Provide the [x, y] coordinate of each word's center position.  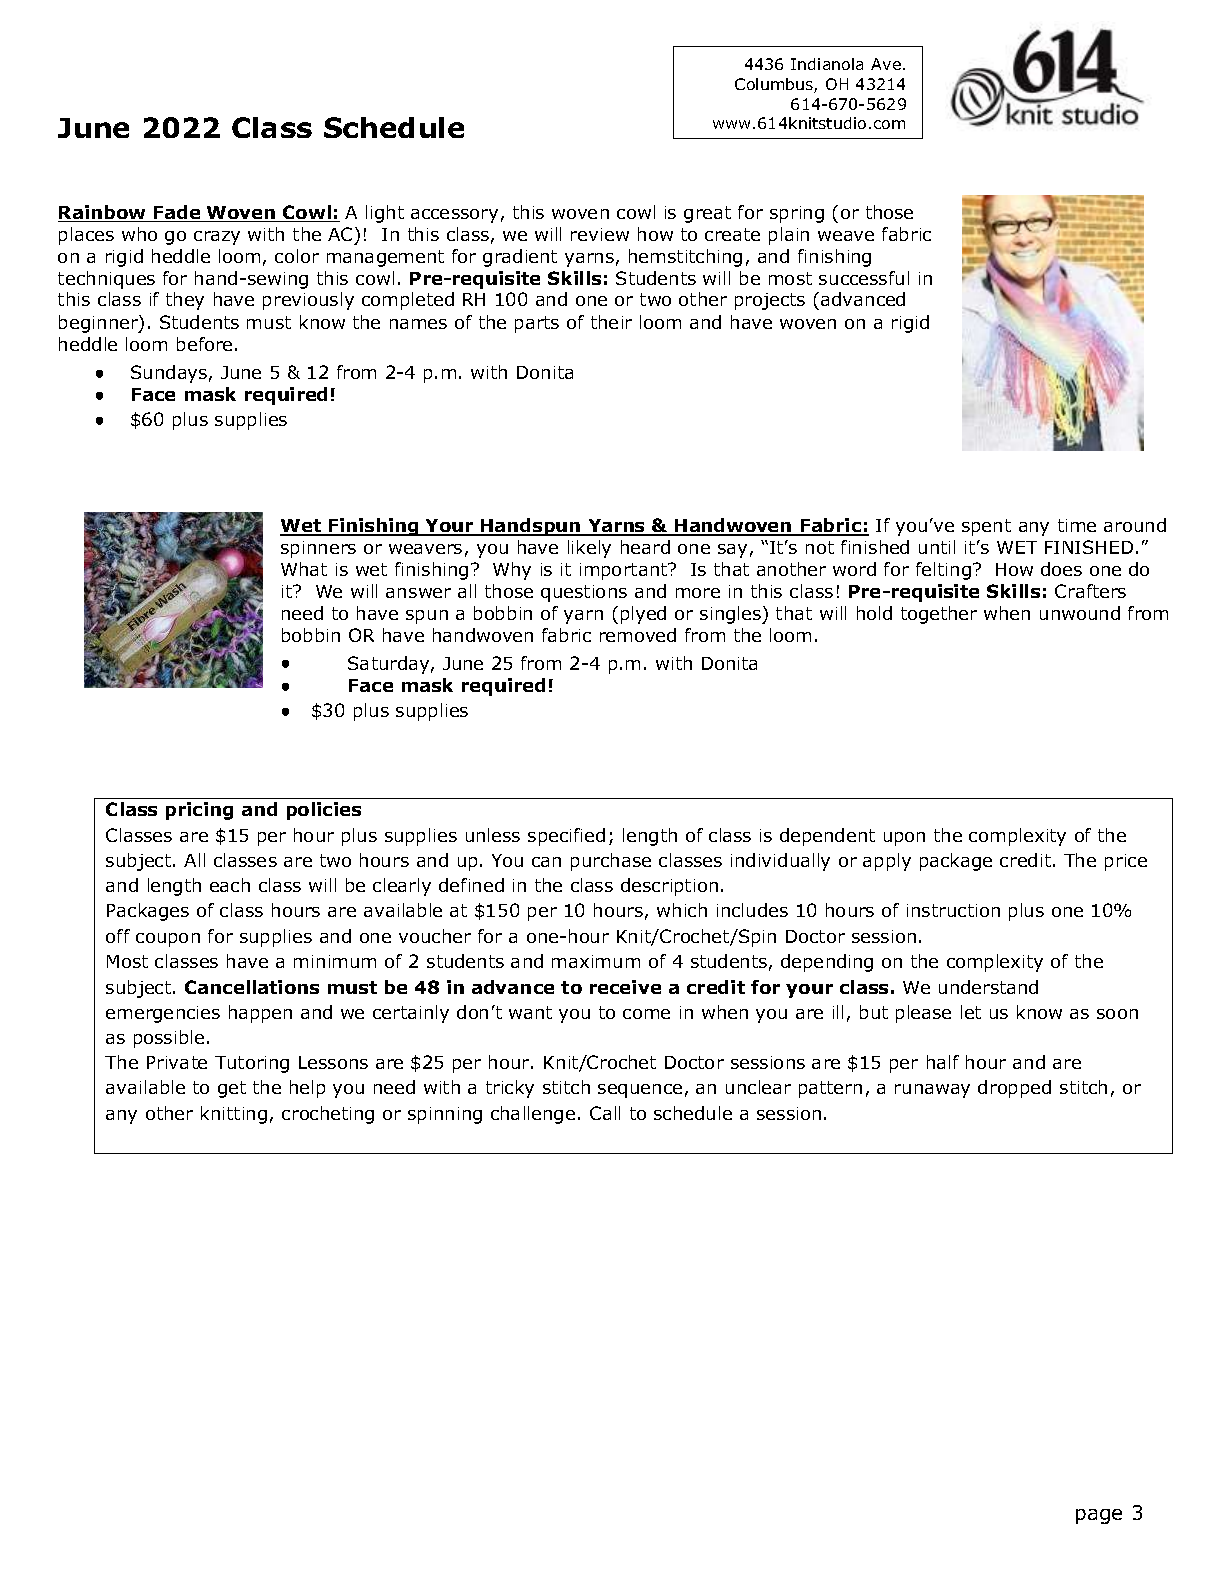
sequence [640, 1091]
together [939, 615]
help [307, 1089]
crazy [217, 238]
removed [638, 635]
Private [177, 1062]
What [304, 569]
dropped [1014, 1089]
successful [864, 278]
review [600, 234]
